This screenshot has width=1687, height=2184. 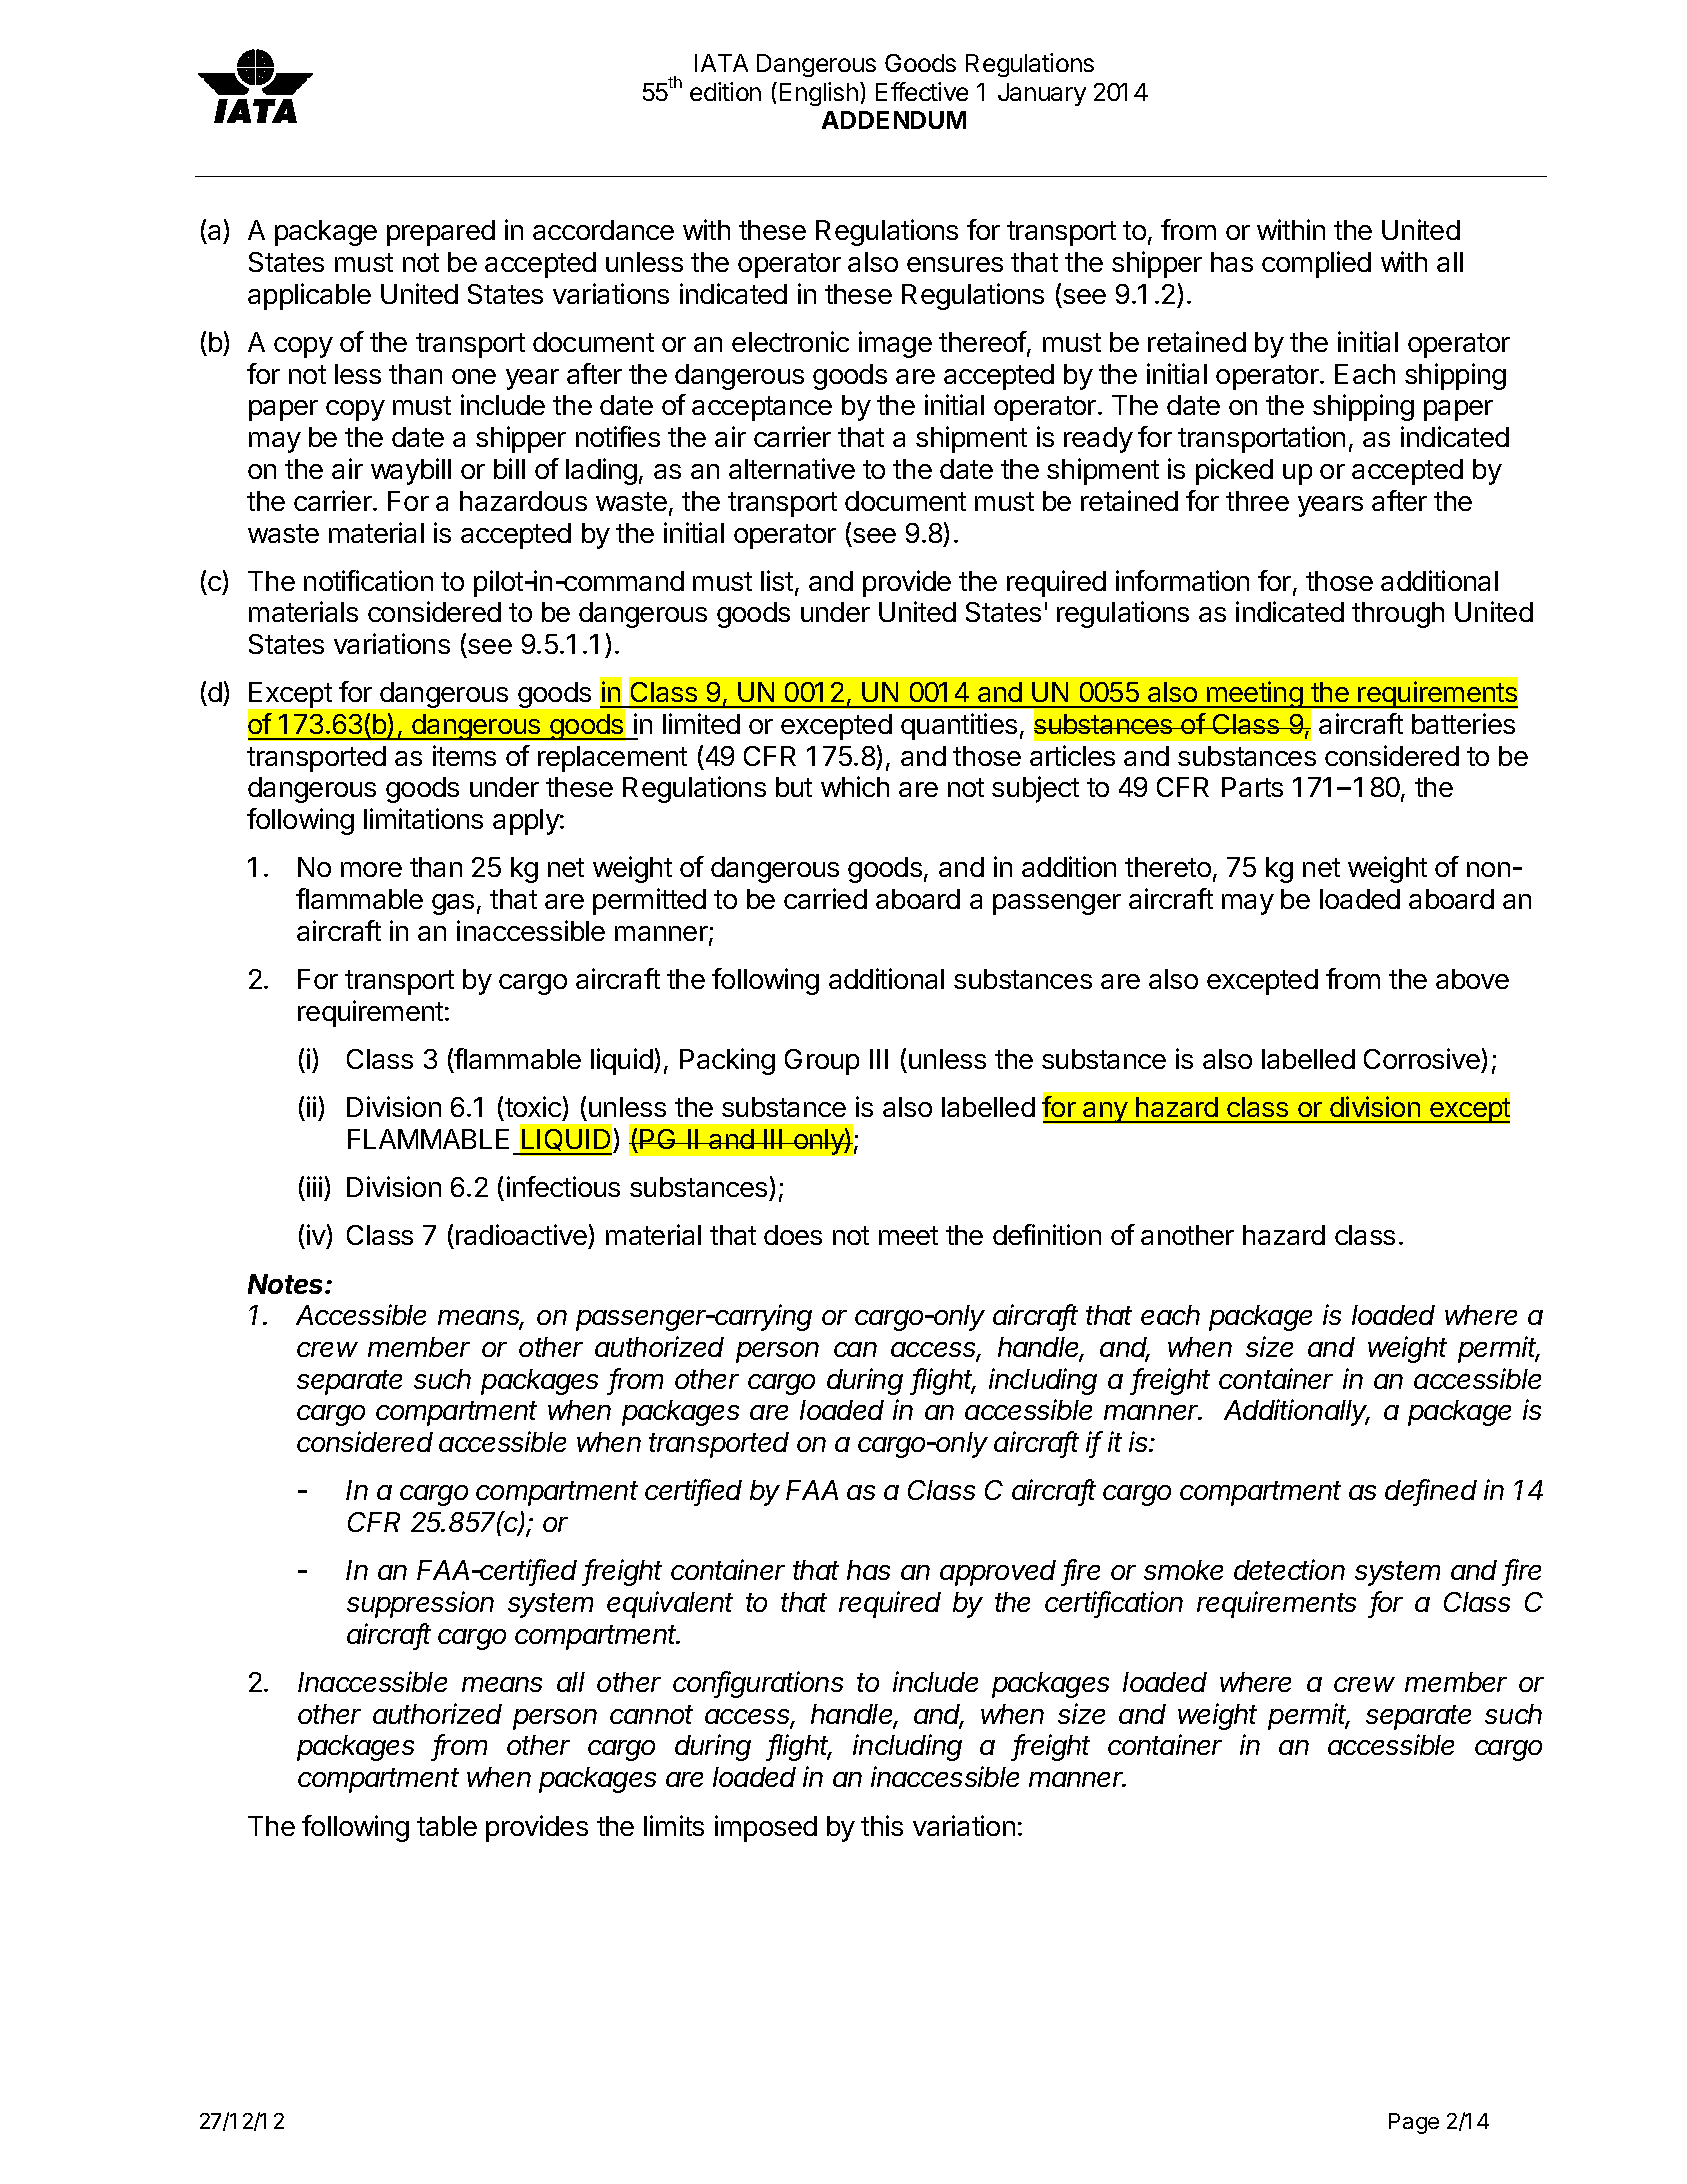 I want to click on list, so click(x=777, y=580).
